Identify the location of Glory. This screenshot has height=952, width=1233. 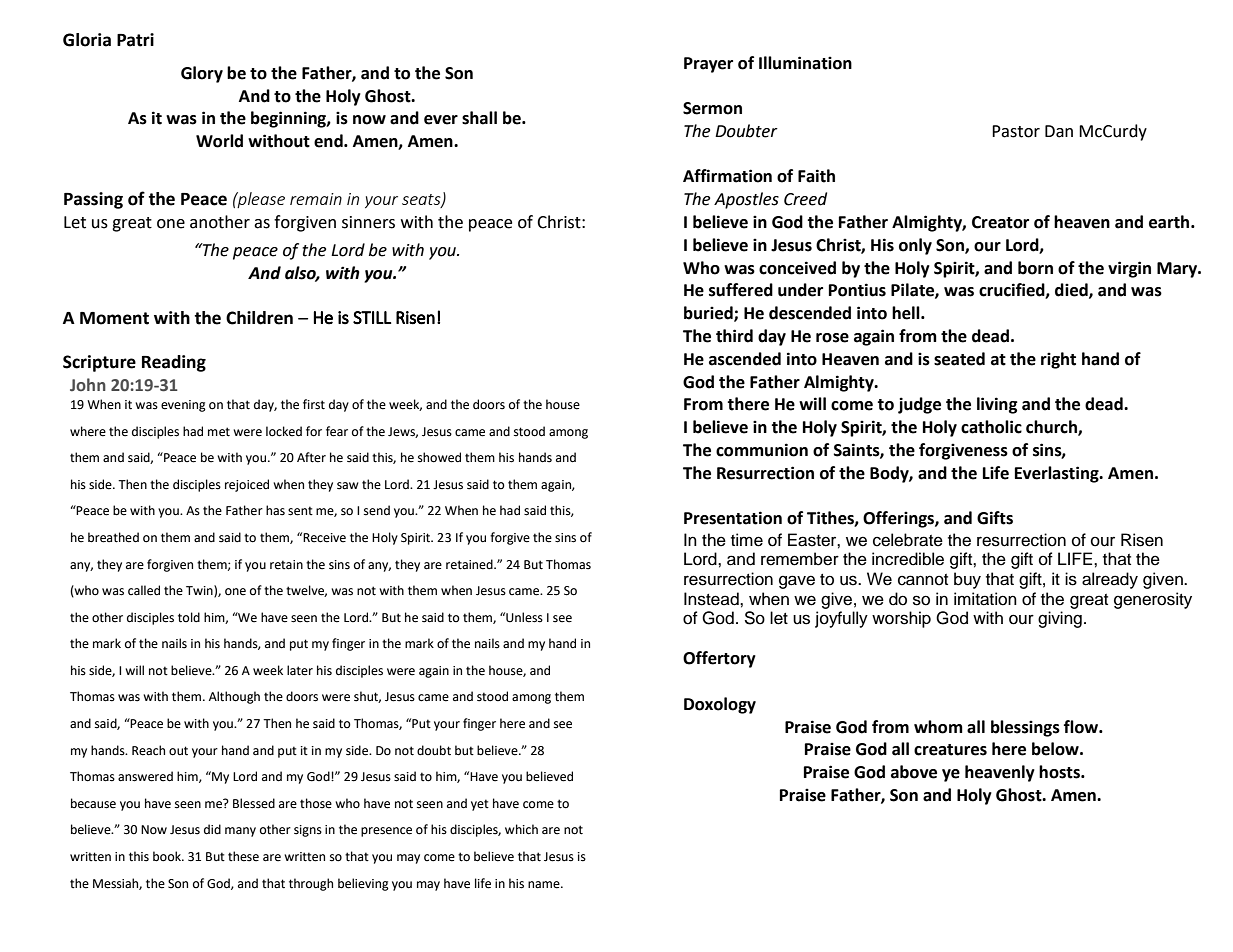
(202, 74).
